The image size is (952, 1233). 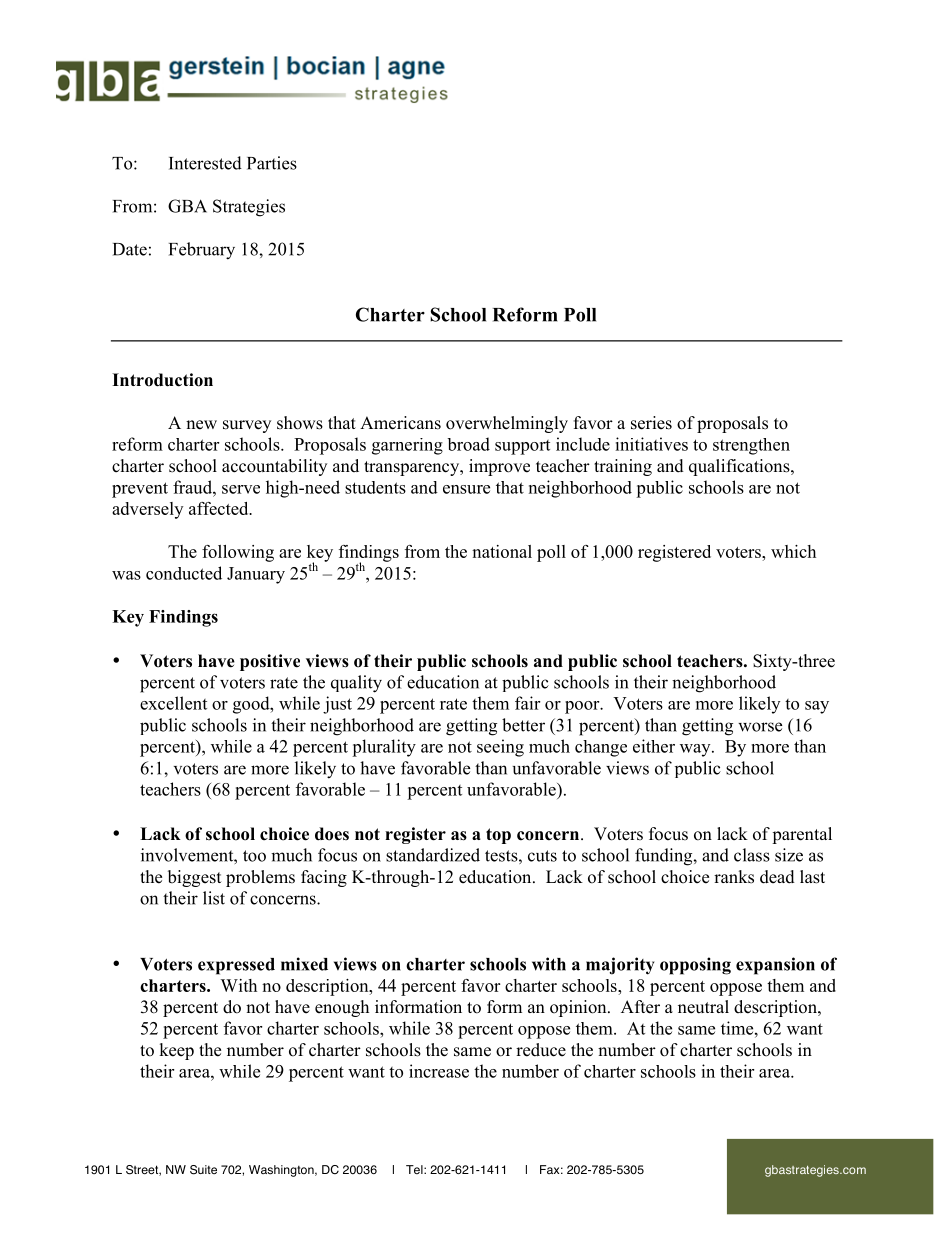 What do you see at coordinates (651, 423) in the screenshot?
I see `series` at bounding box center [651, 423].
